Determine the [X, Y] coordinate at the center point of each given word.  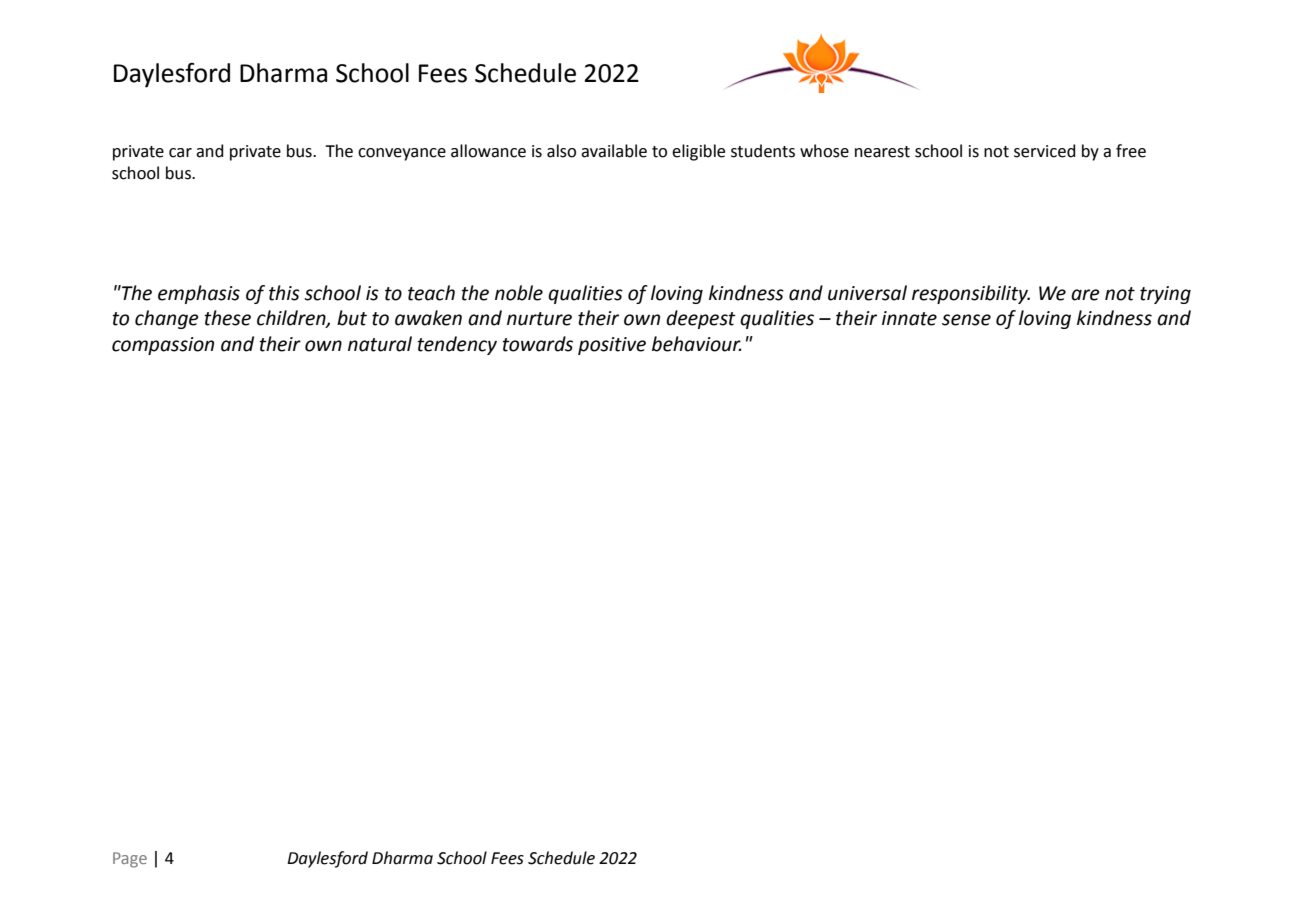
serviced [1045, 151]
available [614, 151]
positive [612, 346]
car [180, 153]
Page [130, 860]
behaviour [697, 344]
